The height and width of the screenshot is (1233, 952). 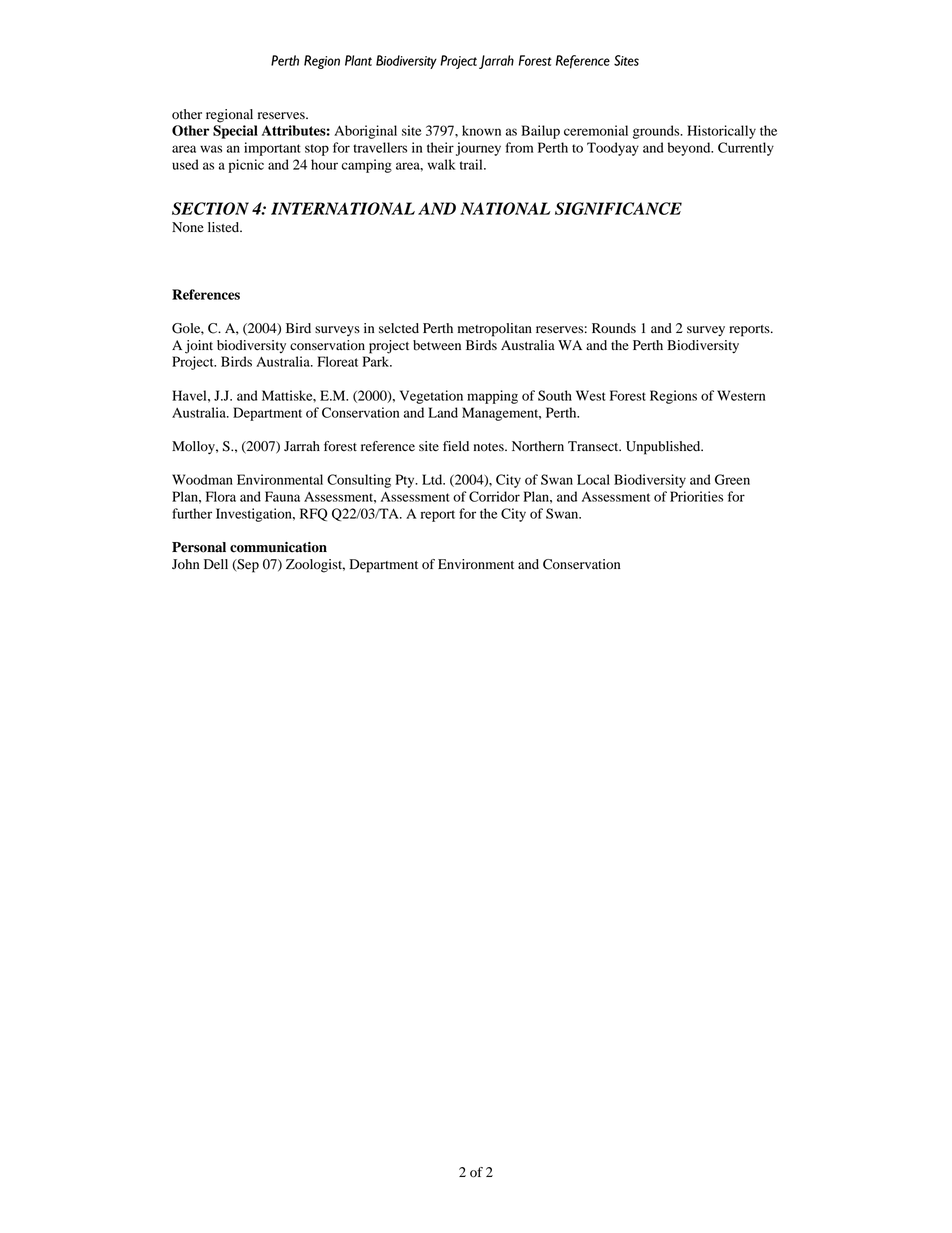 What do you see at coordinates (690, 149) in the screenshot?
I see `beyond` at bounding box center [690, 149].
